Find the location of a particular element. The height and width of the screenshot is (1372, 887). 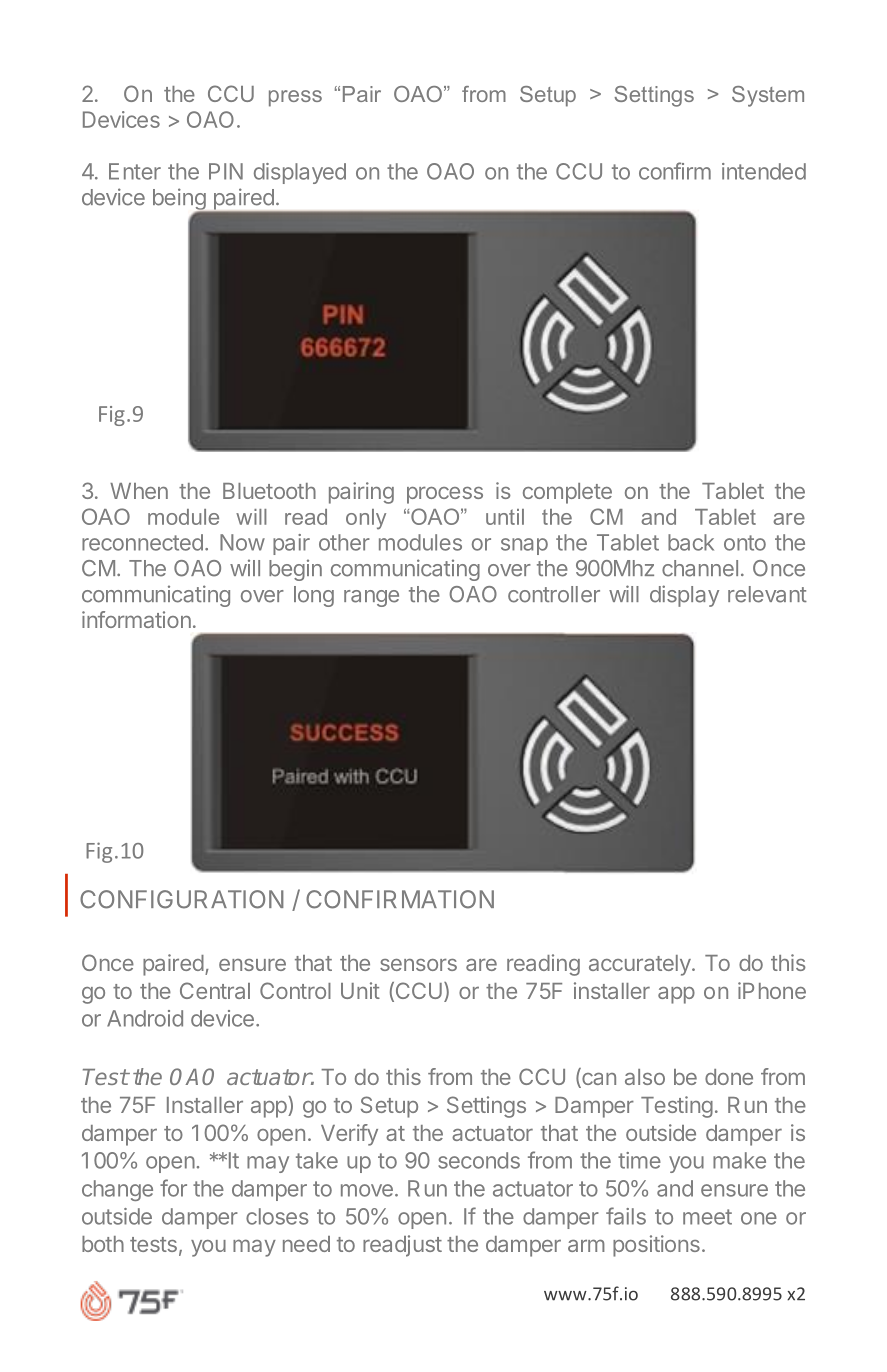

sensors is located at coordinates (418, 964).
